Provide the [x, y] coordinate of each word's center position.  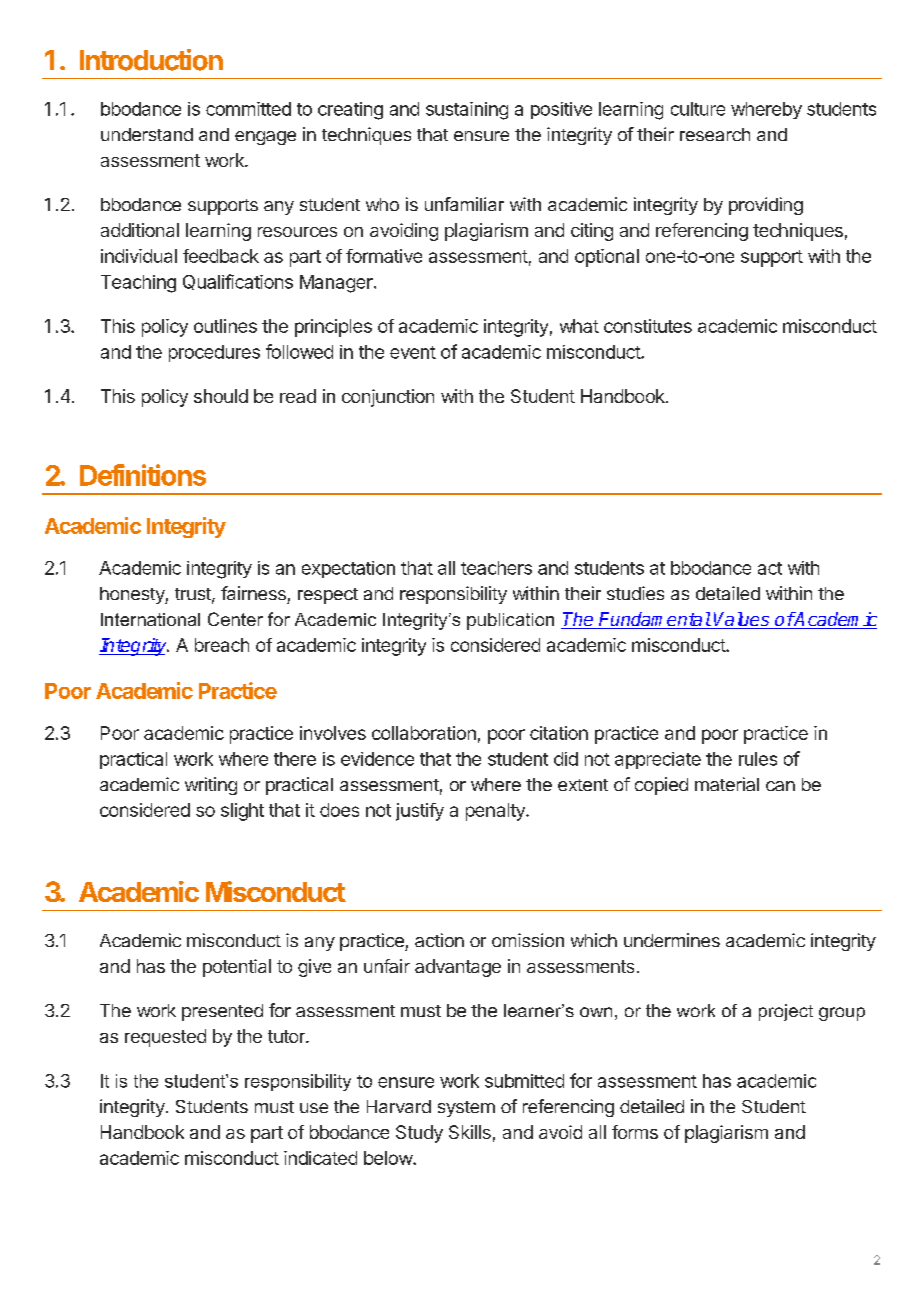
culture [698, 109]
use [314, 1108]
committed [248, 109]
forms [635, 1132]
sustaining [467, 111]
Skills [470, 1132]
